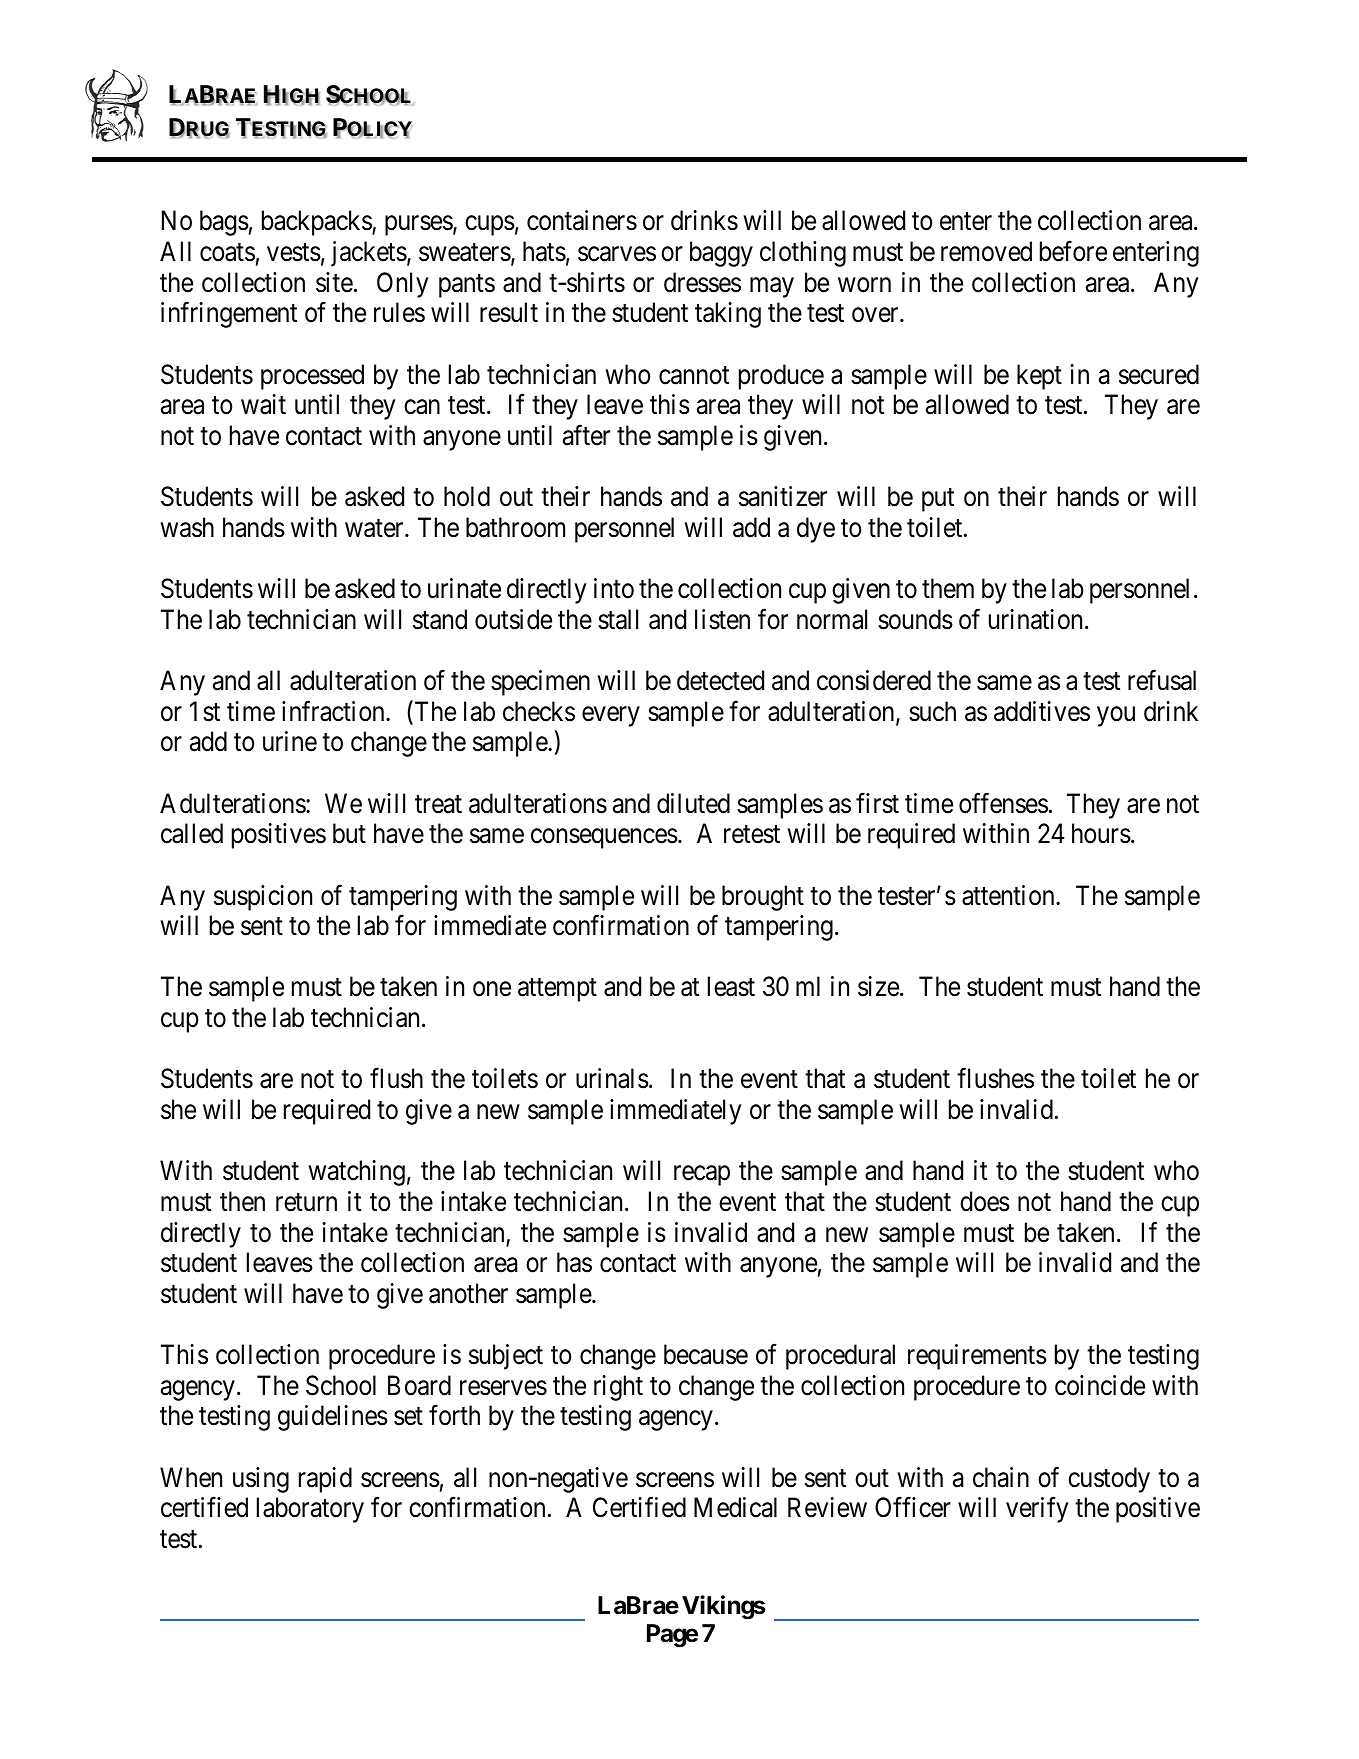  What do you see at coordinates (1073, 251) in the screenshot?
I see `before` at bounding box center [1073, 251].
